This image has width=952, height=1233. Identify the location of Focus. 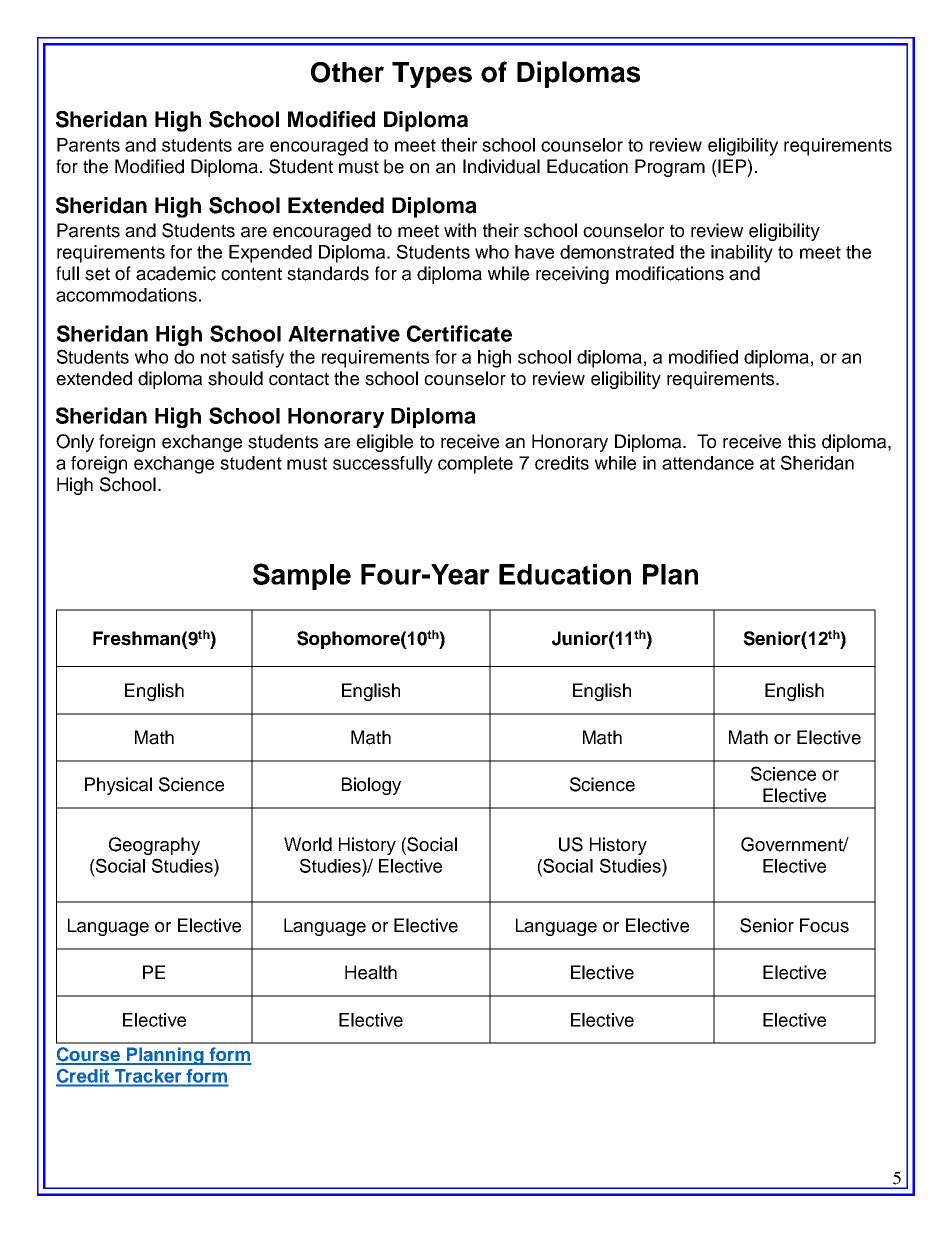
(824, 925).
